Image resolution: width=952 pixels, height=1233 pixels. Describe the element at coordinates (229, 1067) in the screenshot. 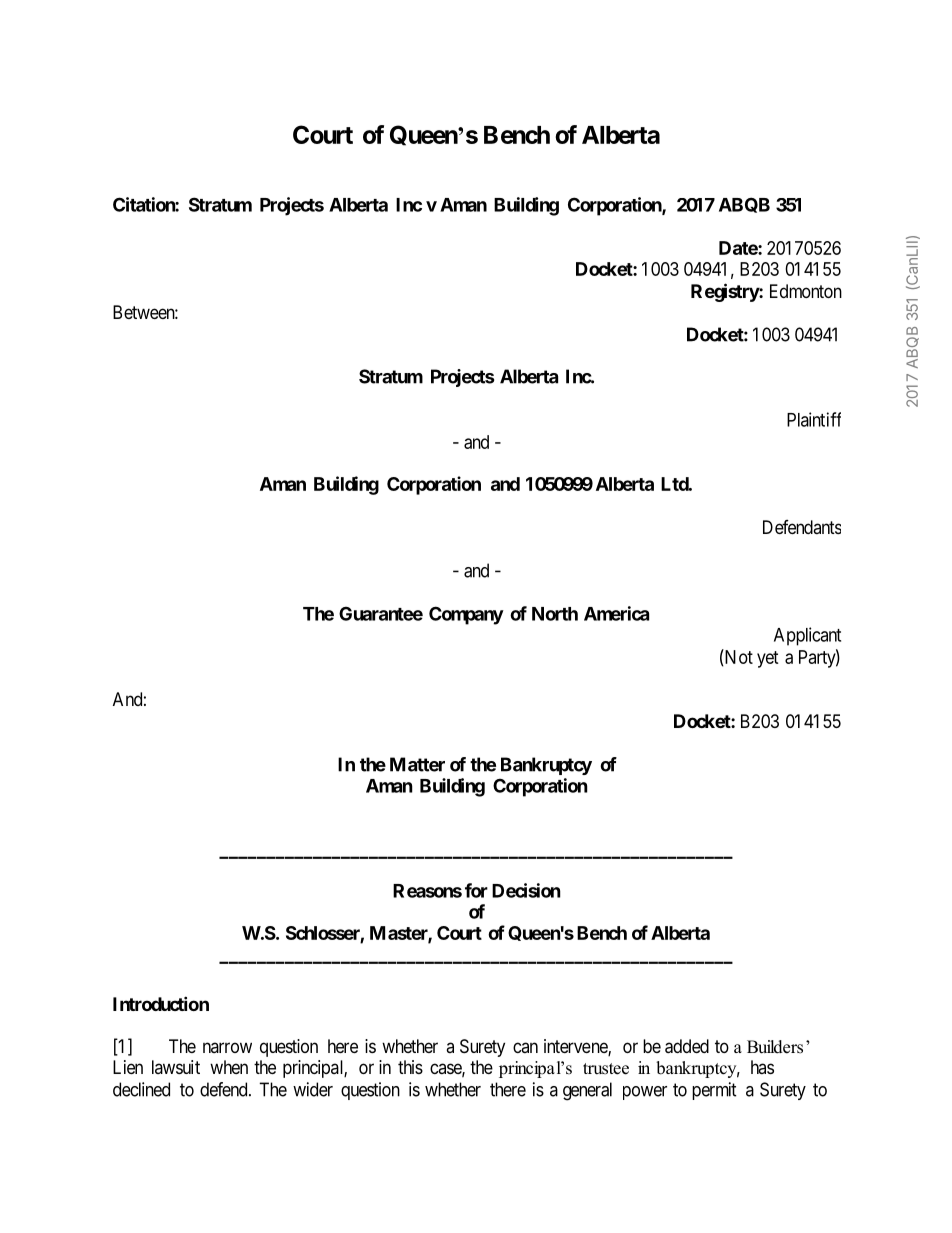

I see `when` at that location.
